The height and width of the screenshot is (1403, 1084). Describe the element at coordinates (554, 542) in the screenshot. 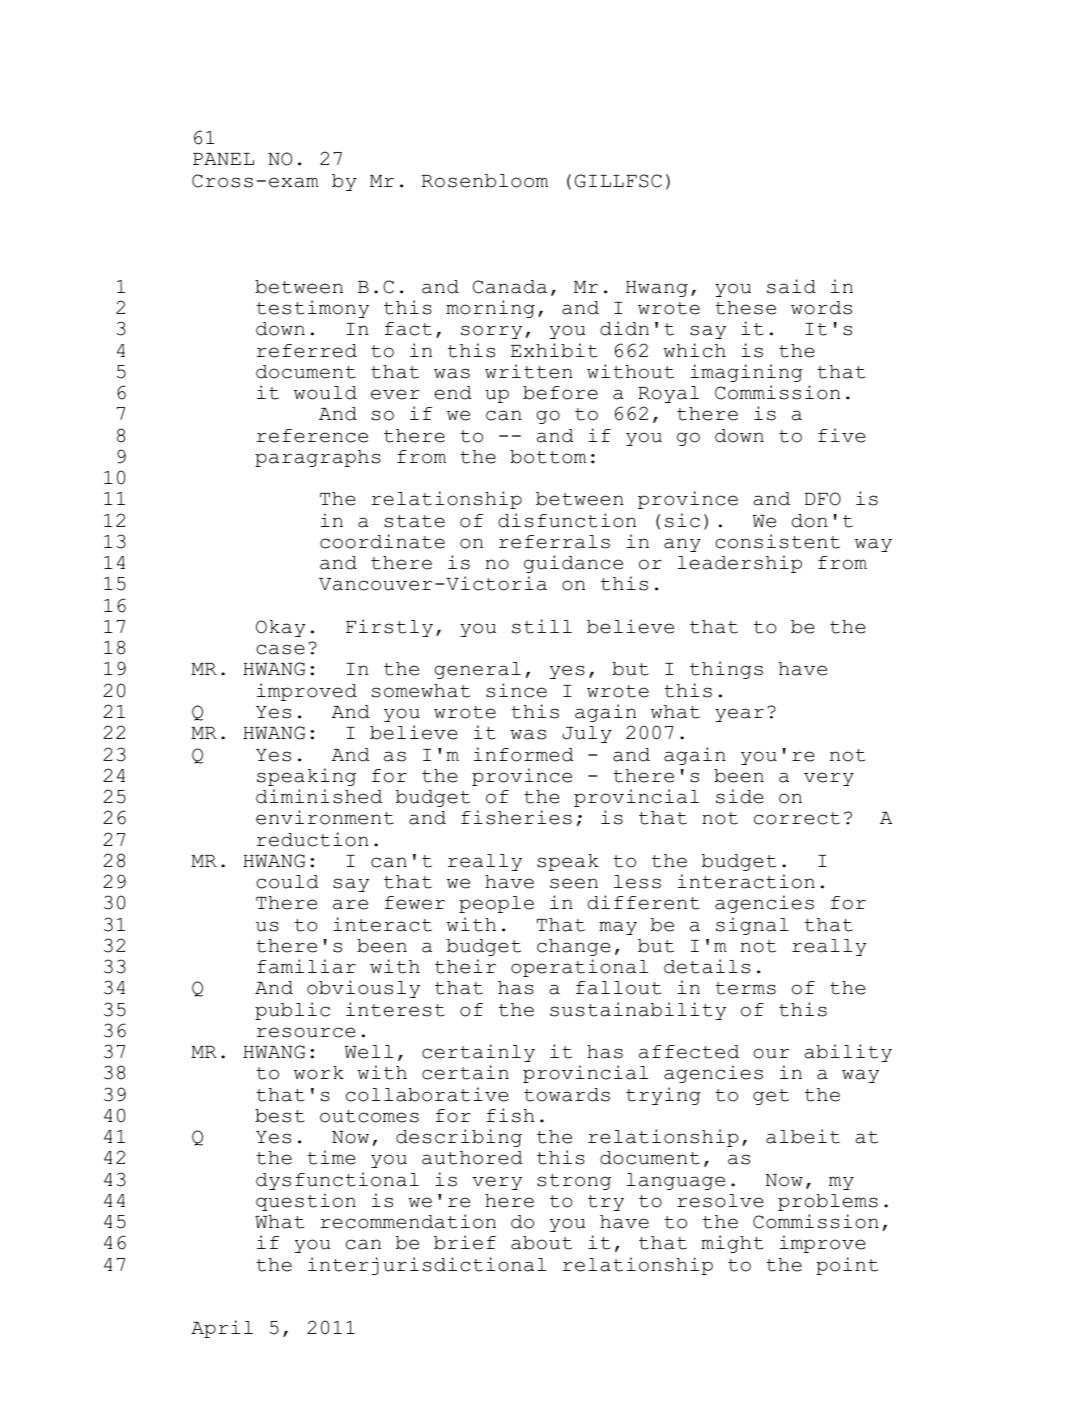

I see `referrals` at that location.
